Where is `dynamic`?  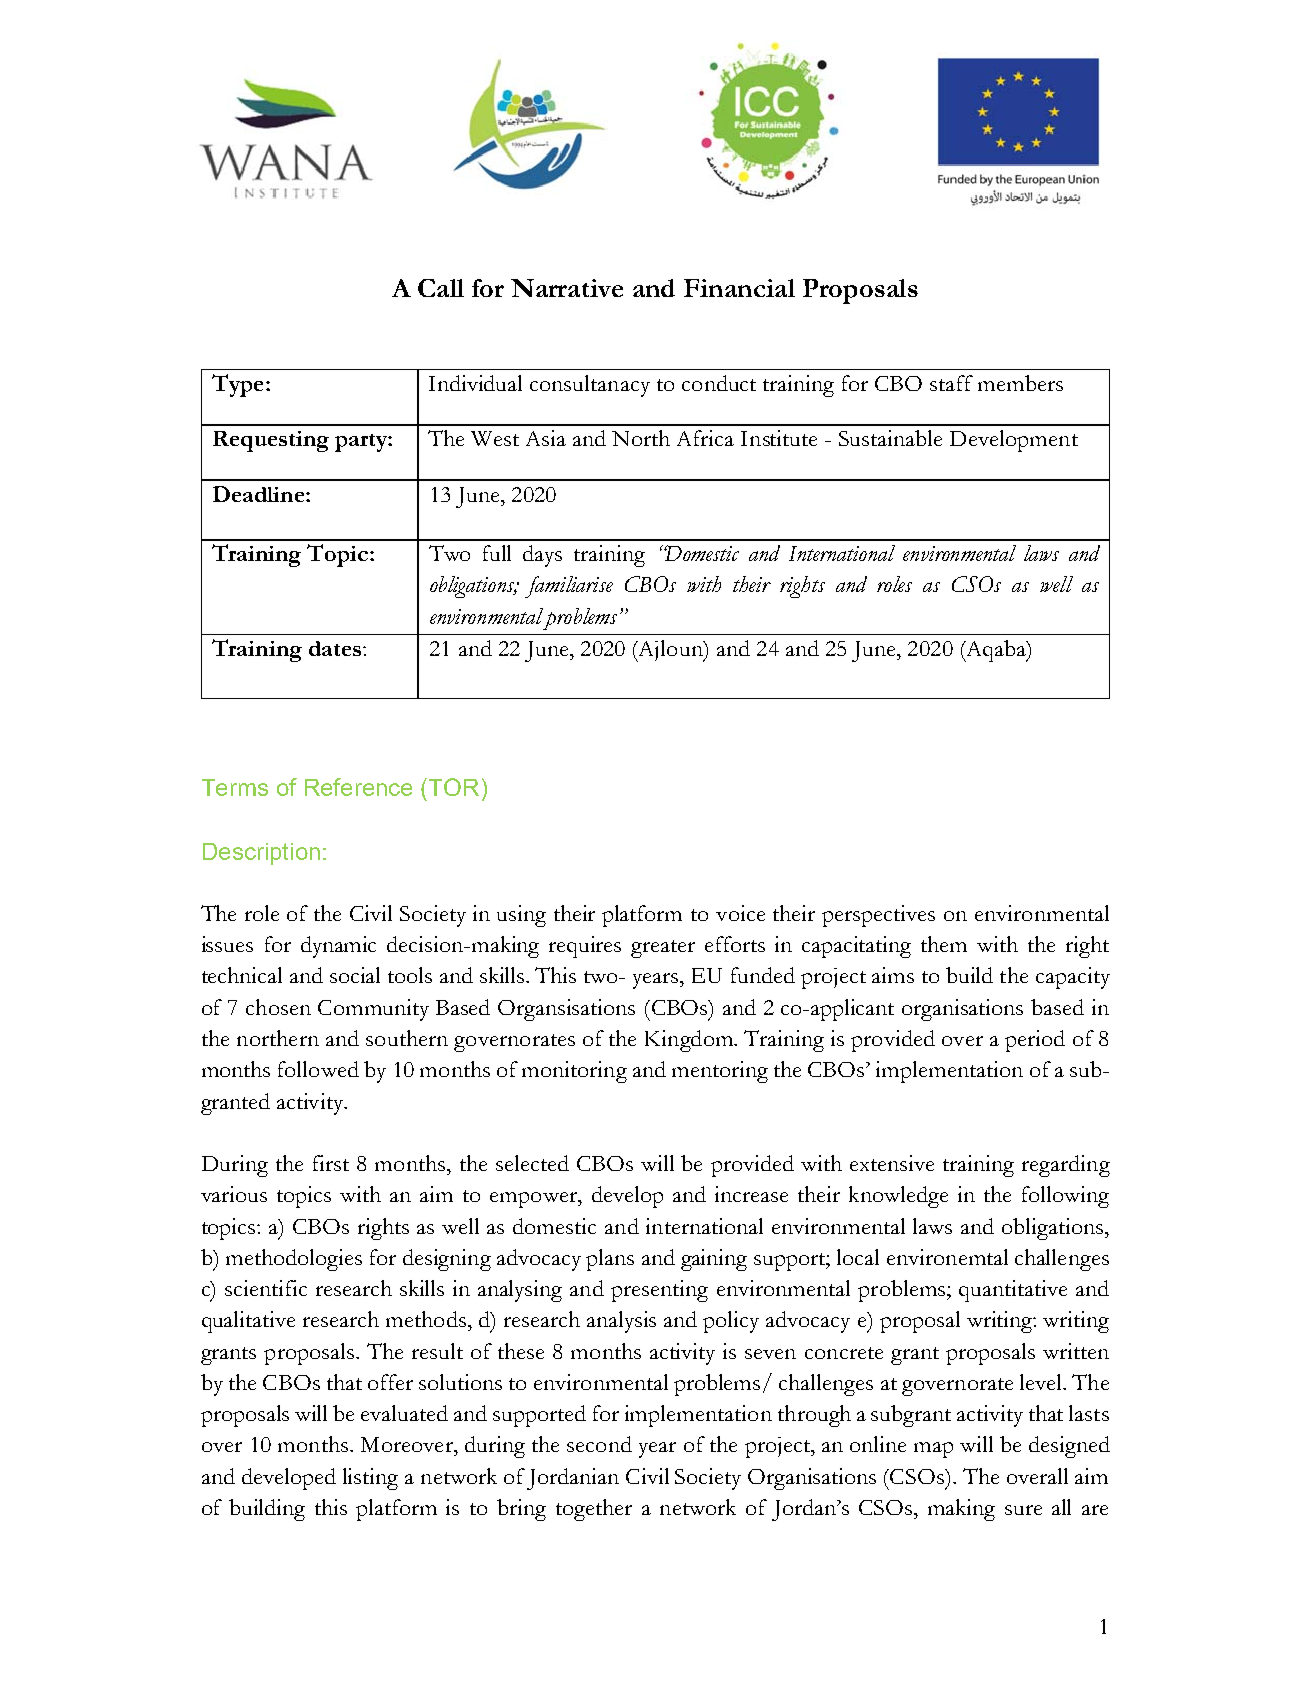
dynamic is located at coordinates (338, 947).
